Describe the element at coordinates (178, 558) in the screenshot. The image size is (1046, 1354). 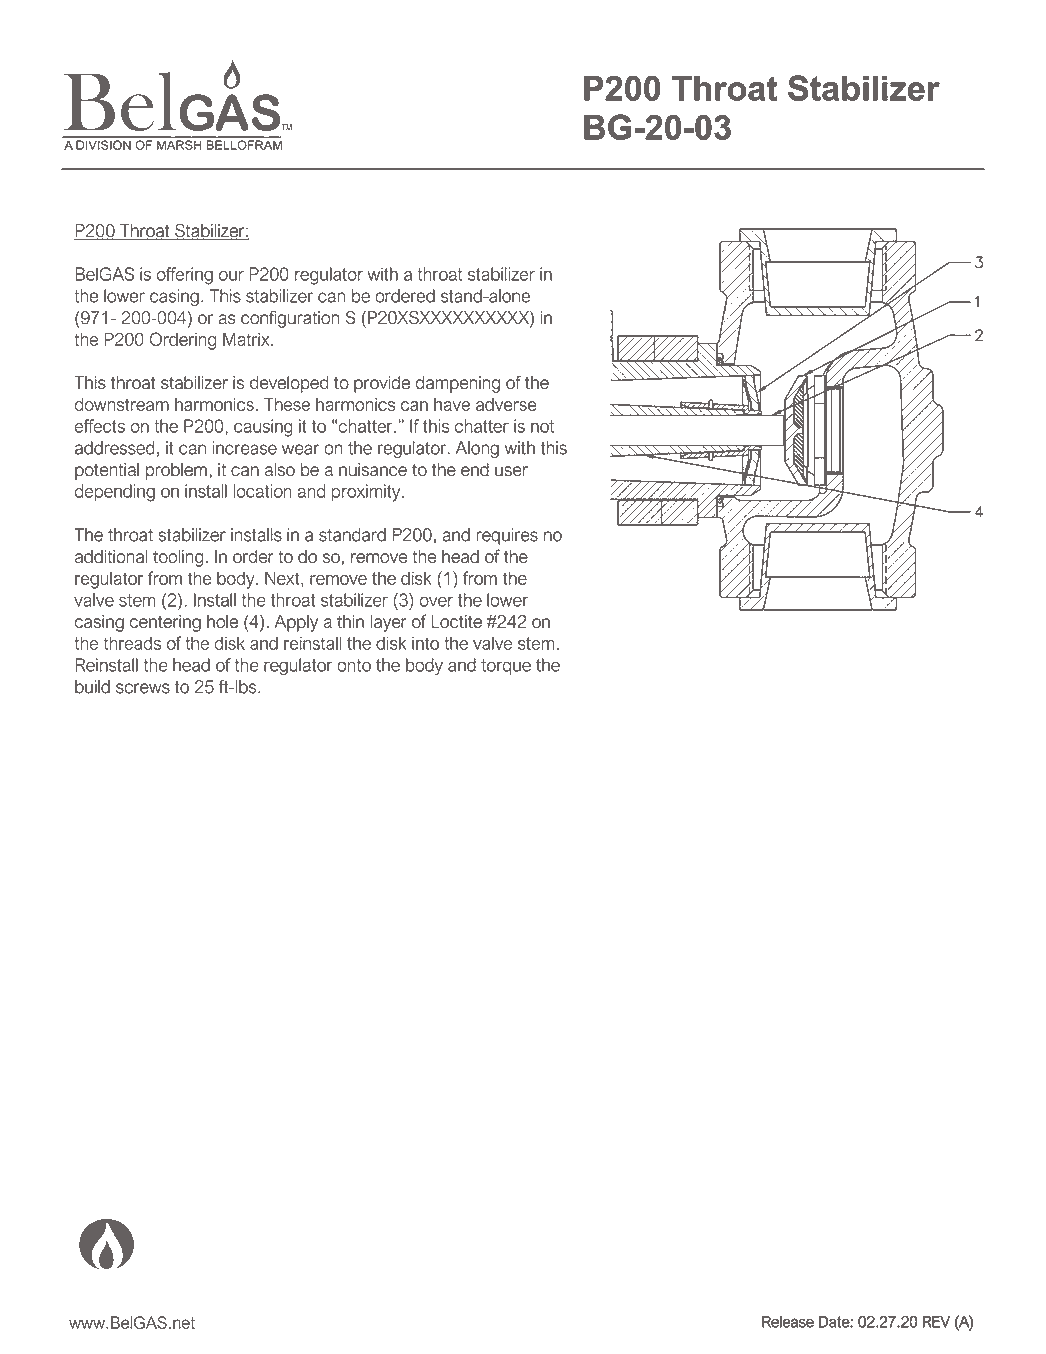
I see `tooling` at that location.
